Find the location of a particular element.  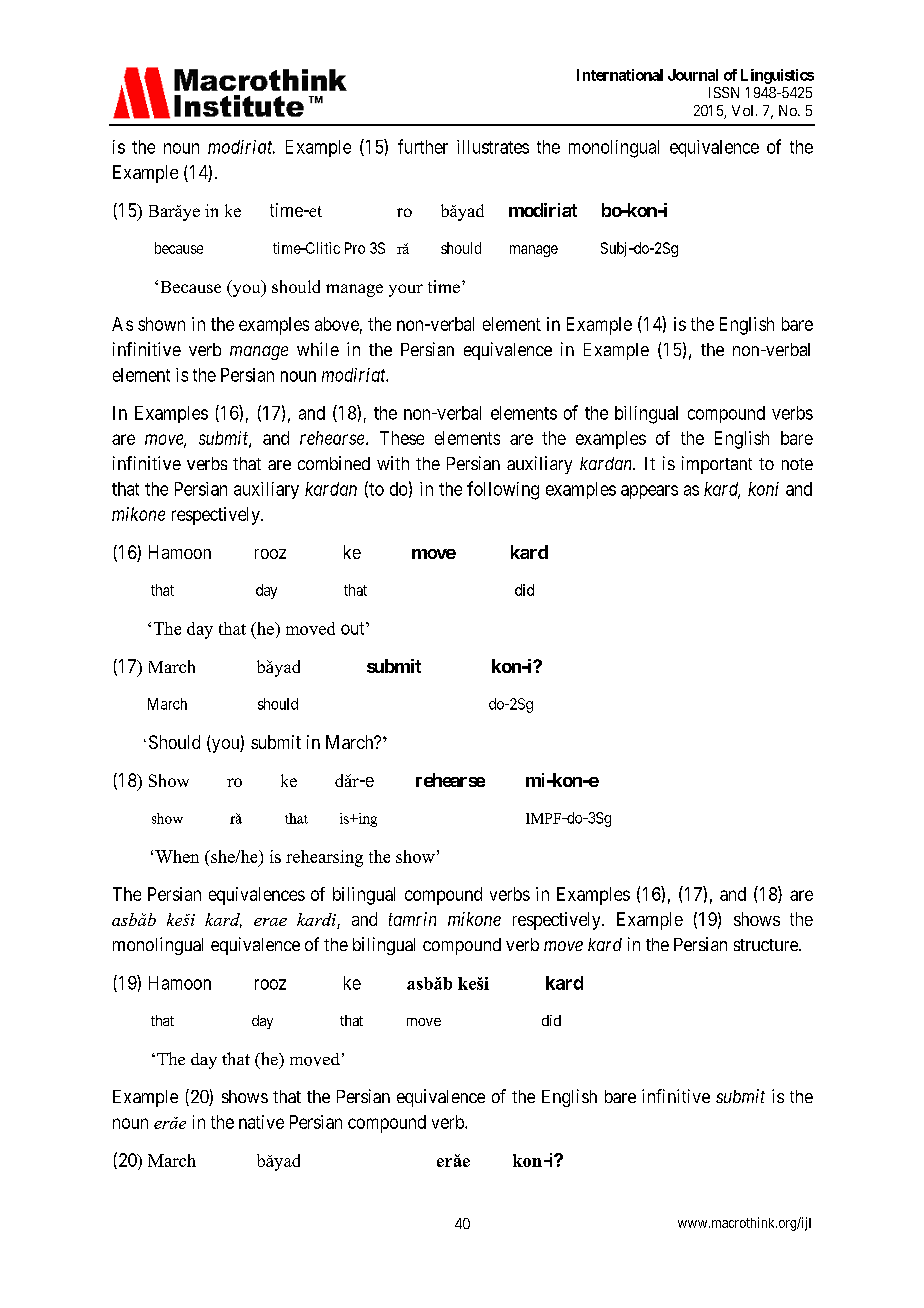

When is located at coordinates (177, 856).
